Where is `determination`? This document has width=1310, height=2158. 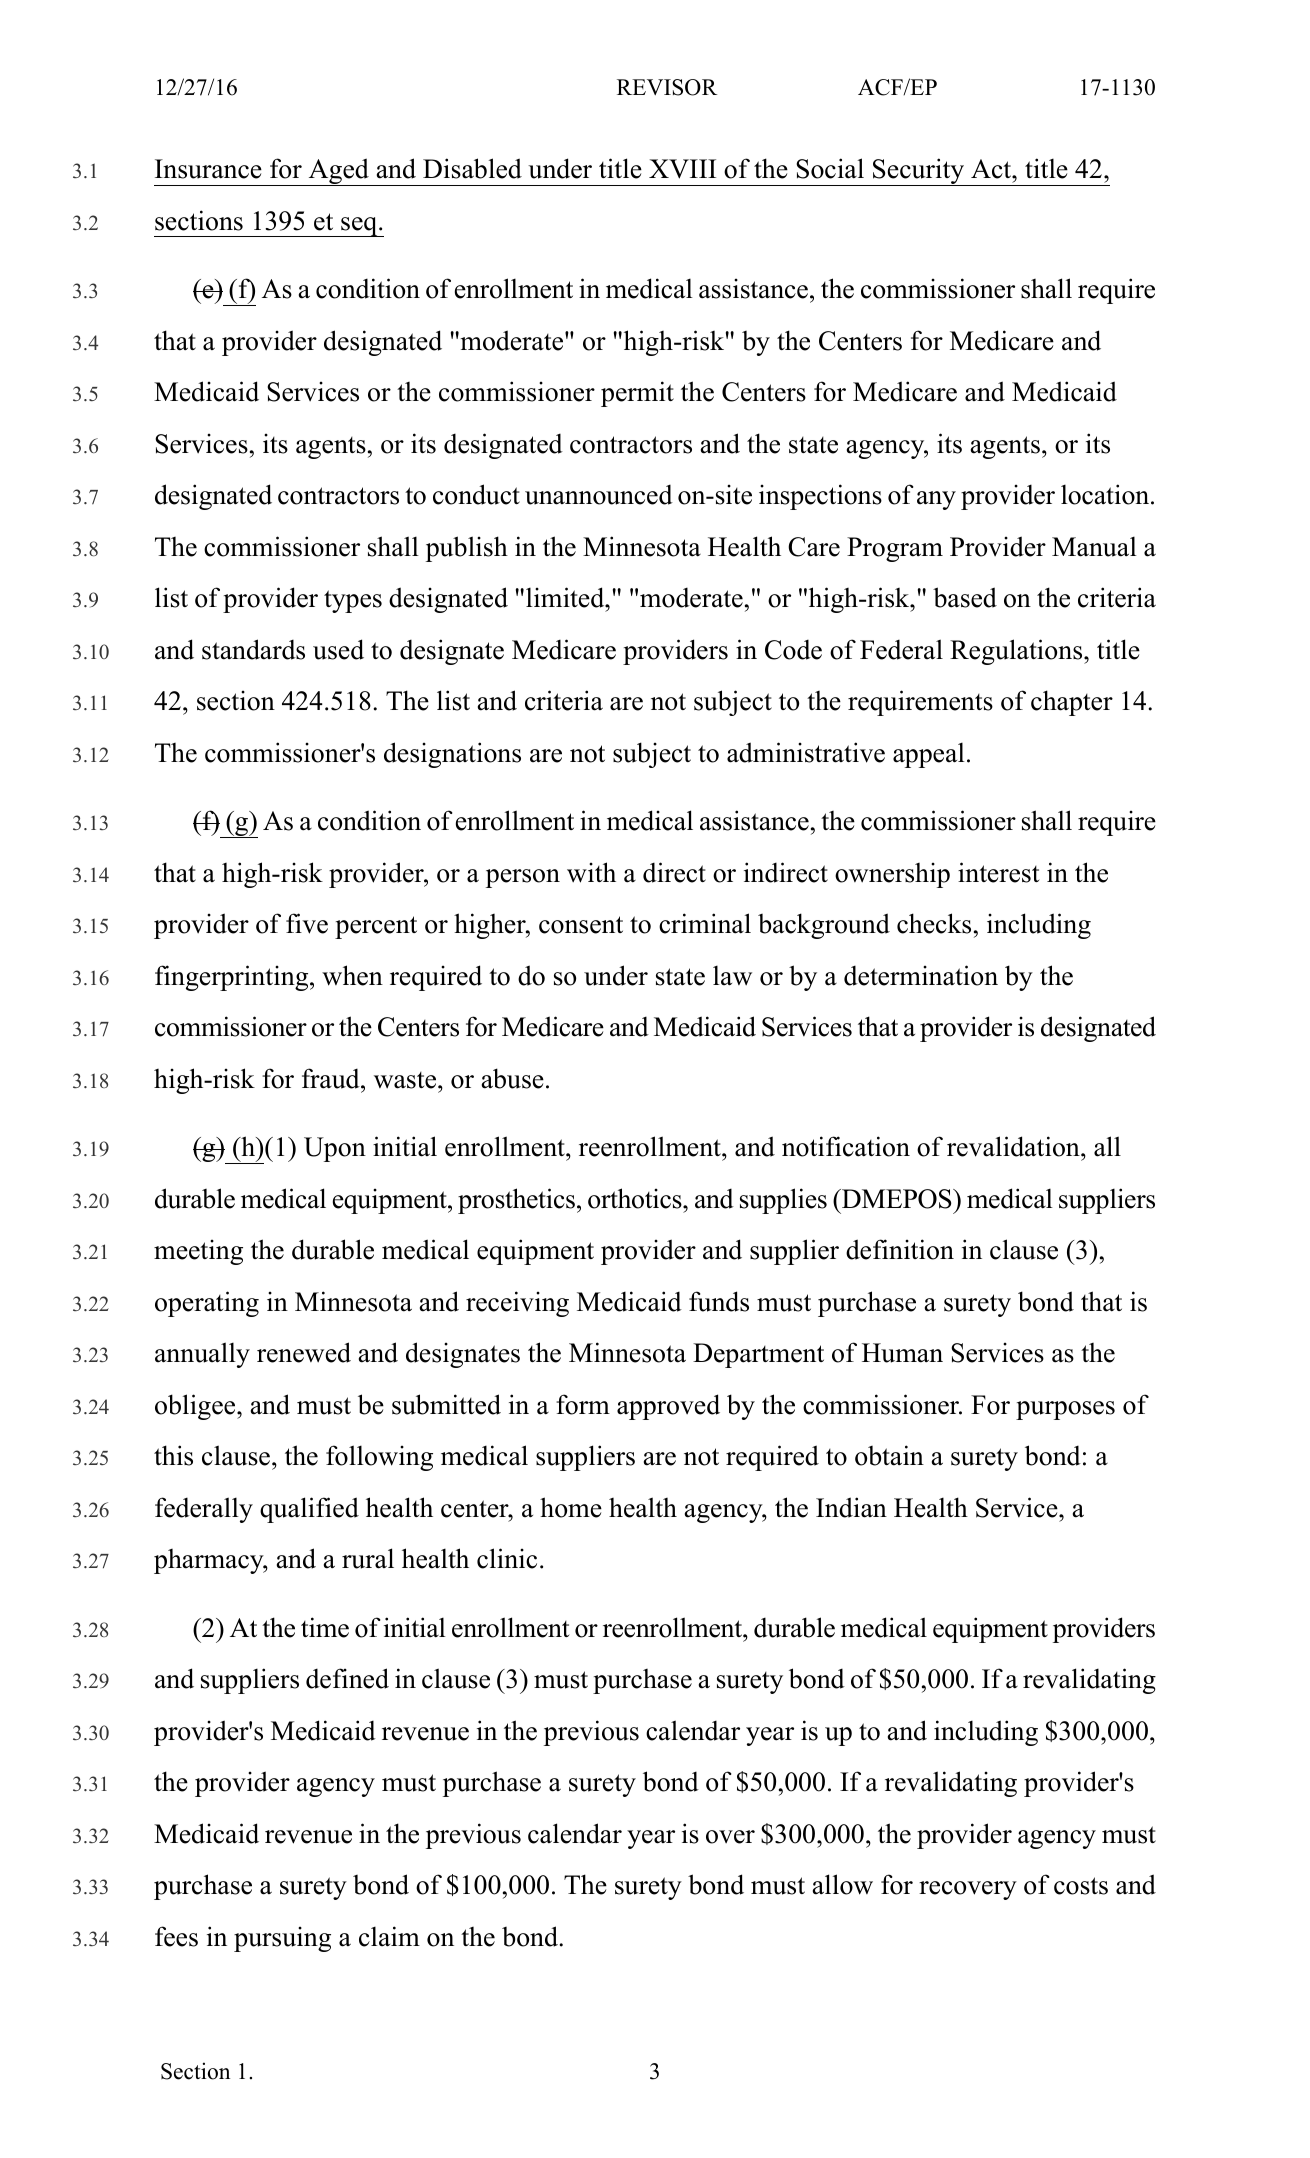
determination is located at coordinates (921, 975).
